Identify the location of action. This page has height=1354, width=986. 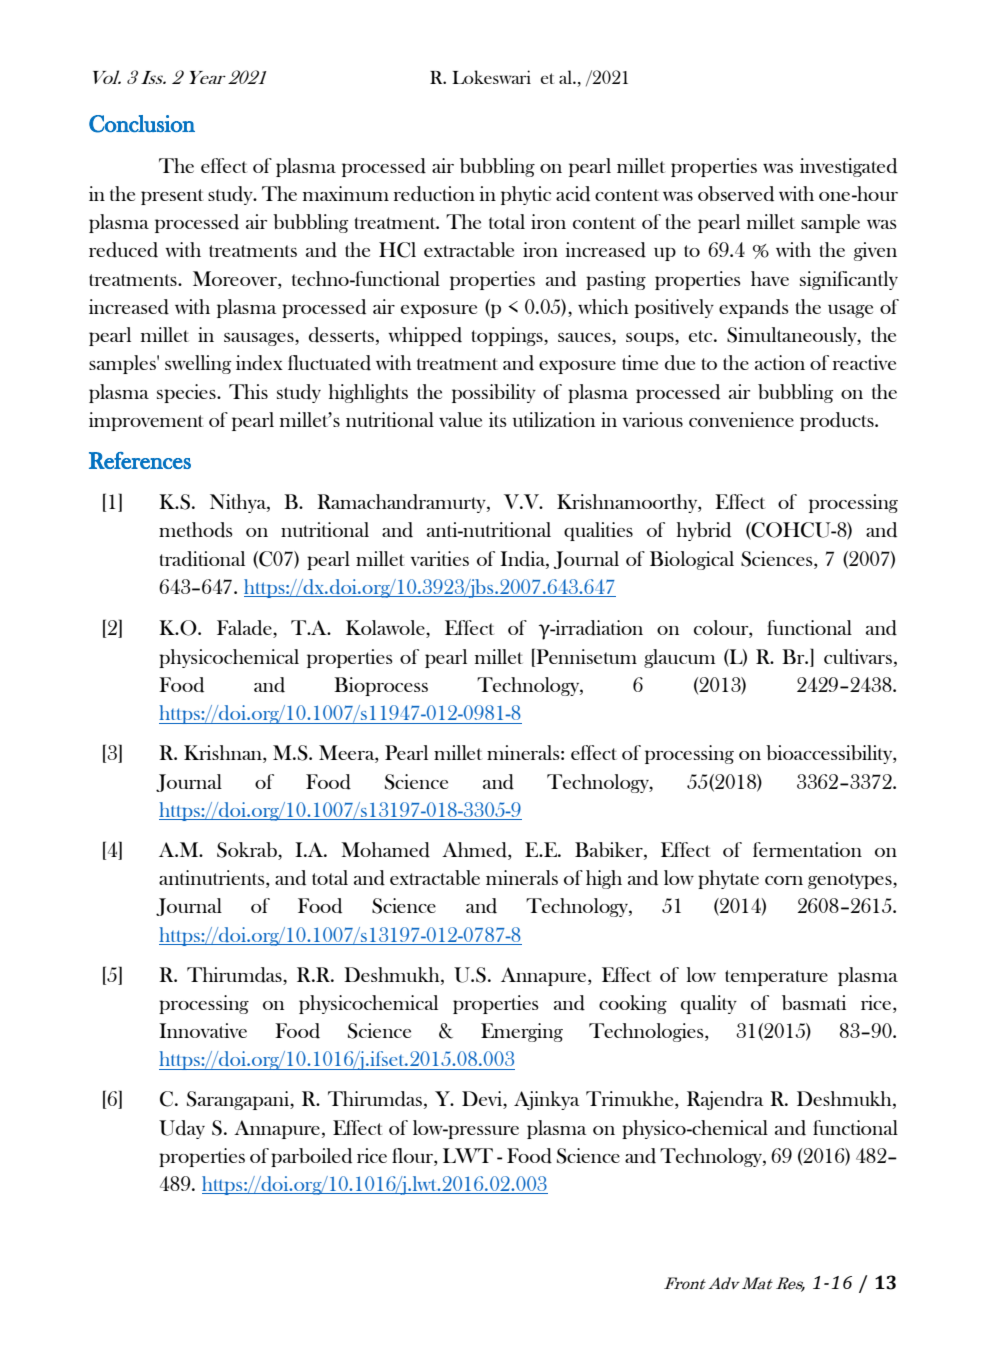
(780, 362).
